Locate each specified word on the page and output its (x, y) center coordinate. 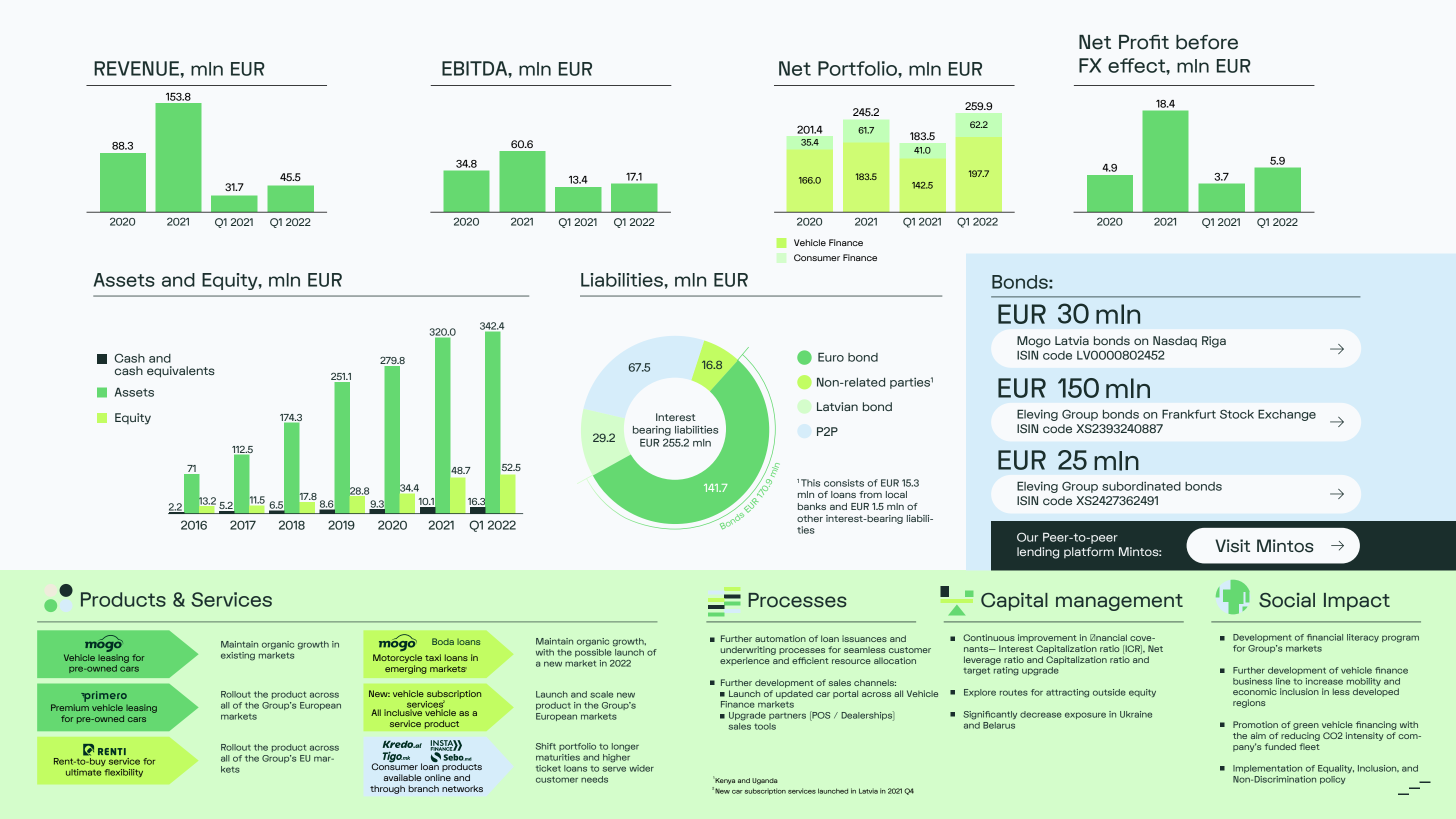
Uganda (765, 781)
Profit (1144, 42)
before (1207, 42)
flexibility (123, 773)
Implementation (1267, 769)
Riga (1214, 342)
